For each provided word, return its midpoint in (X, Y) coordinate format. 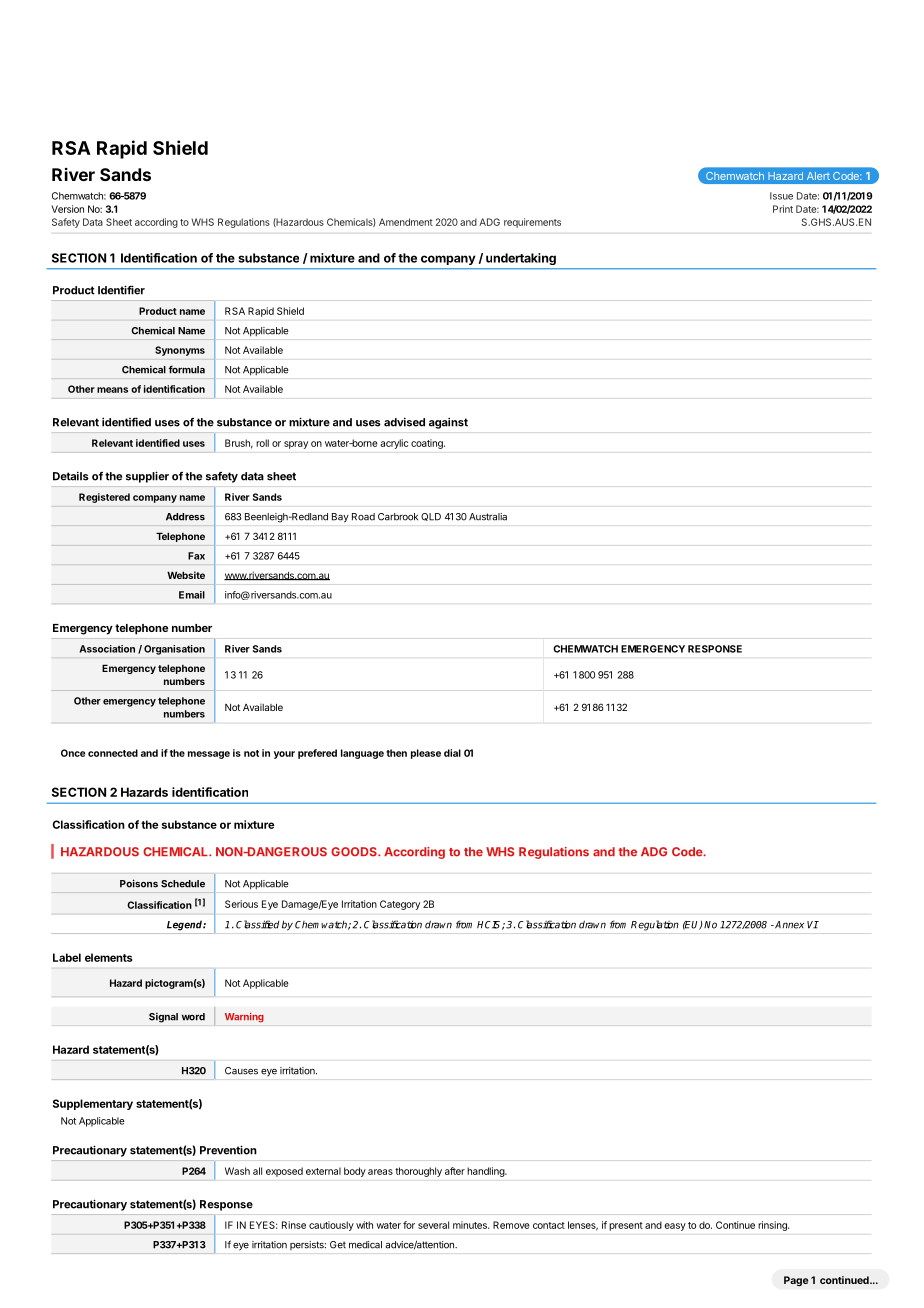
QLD (431, 517)
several (433, 1225)
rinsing (773, 1226)
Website (186, 575)
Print (783, 209)
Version (67, 209)
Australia (488, 517)
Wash (237, 1171)
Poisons (139, 883)
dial (452, 753)
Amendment (406, 222)
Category (400, 905)
